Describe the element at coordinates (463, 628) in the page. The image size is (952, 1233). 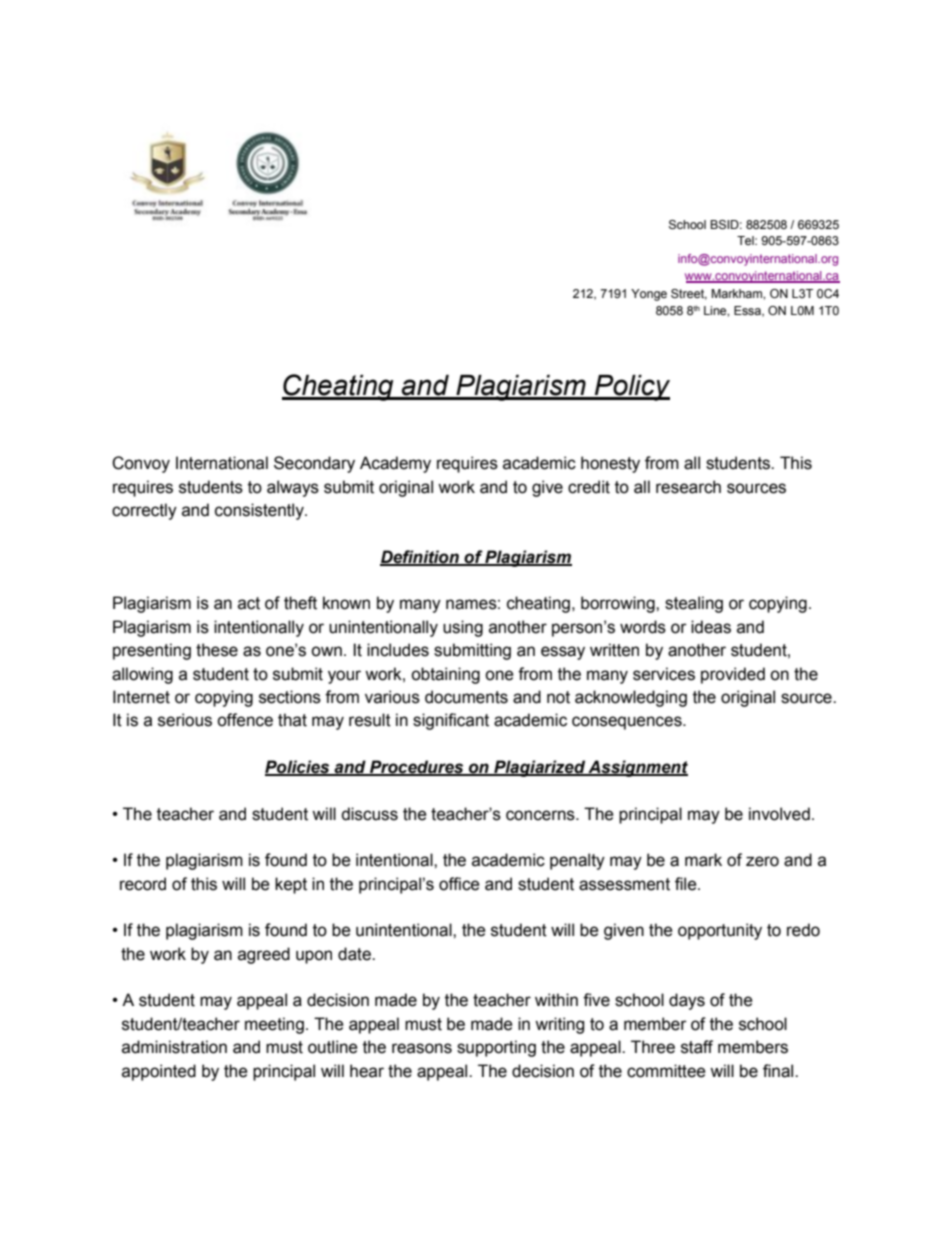
I see `using` at that location.
